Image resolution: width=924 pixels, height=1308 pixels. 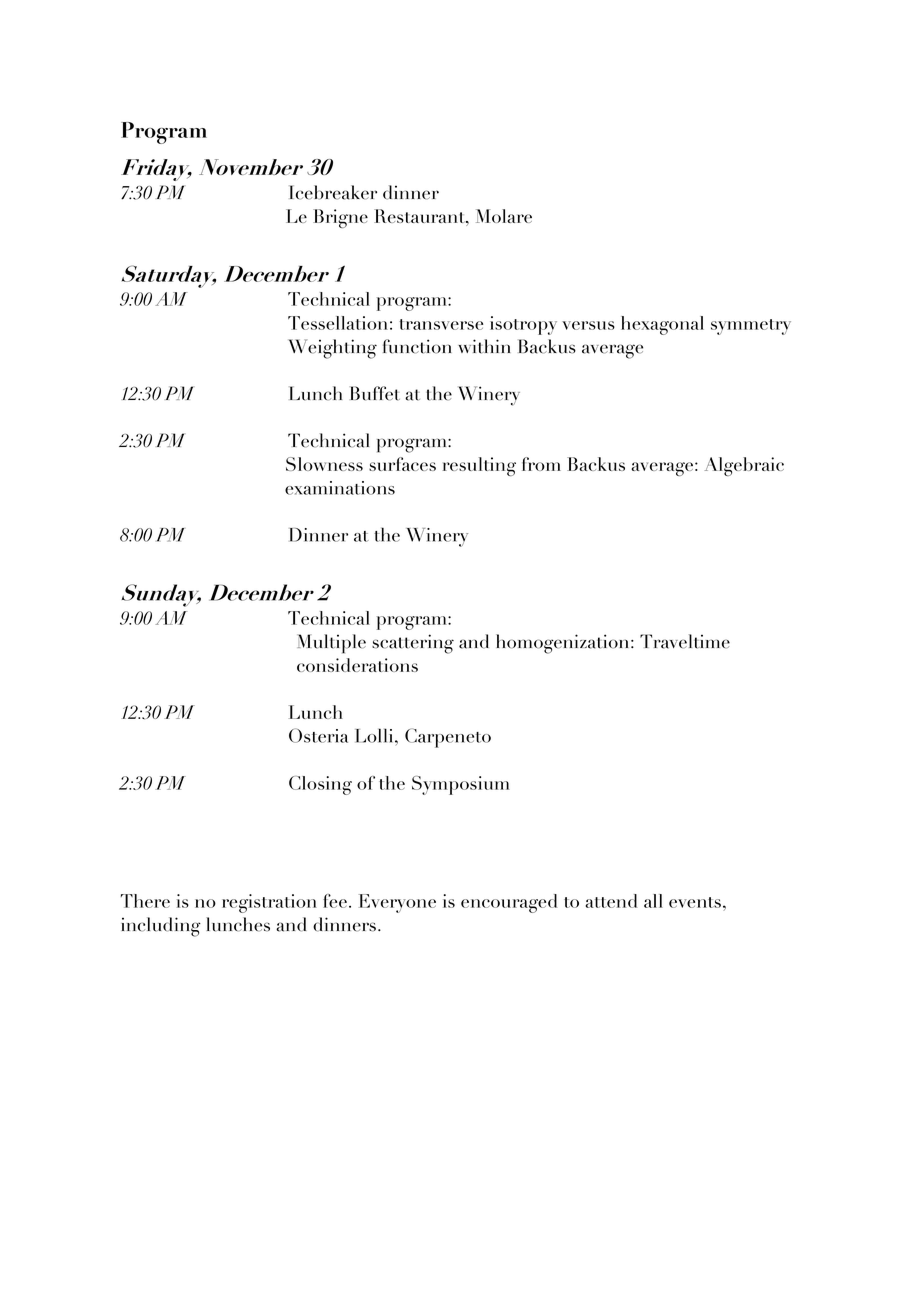 I want to click on all, so click(x=653, y=901).
